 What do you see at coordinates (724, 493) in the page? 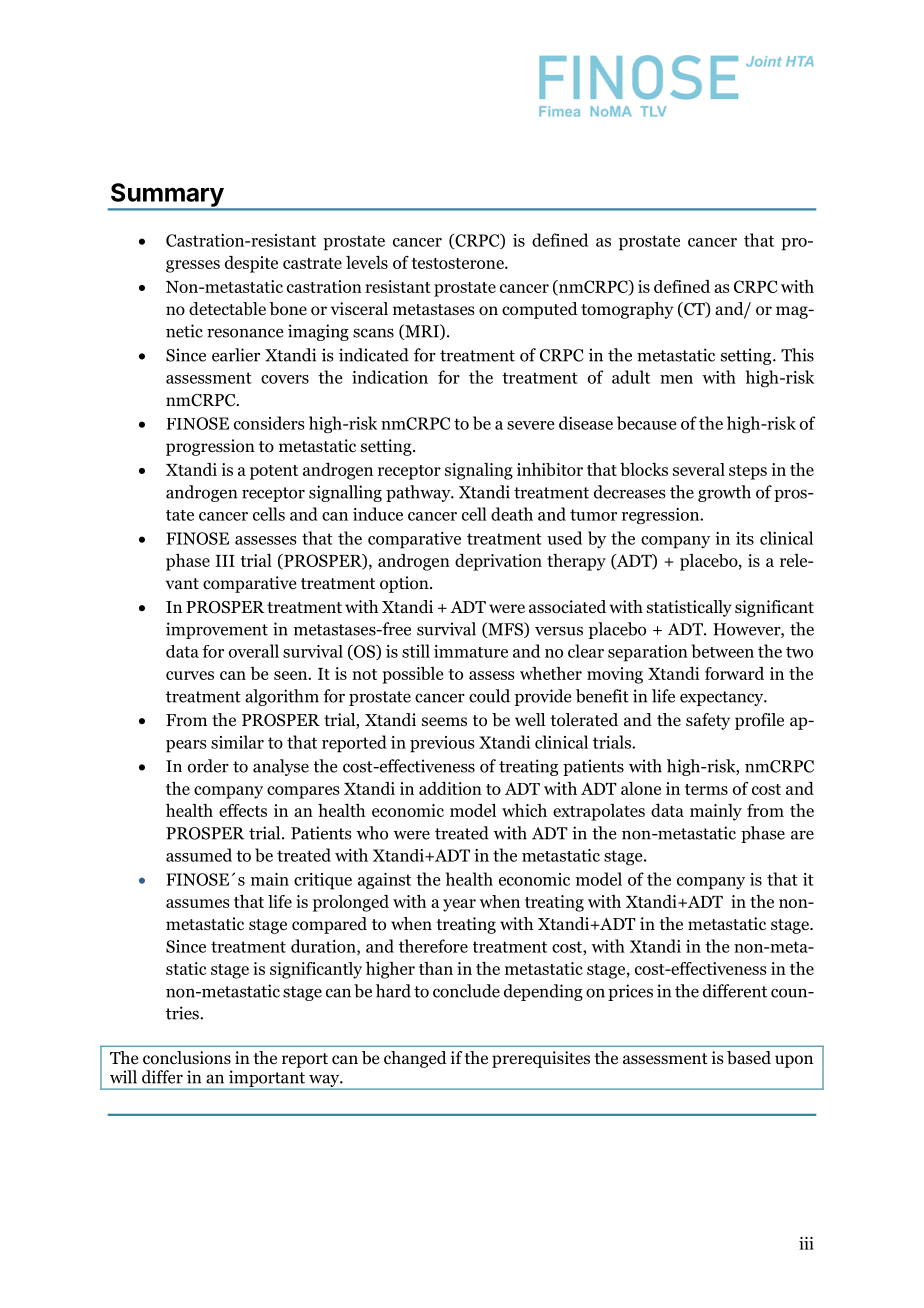
I see `growth` at bounding box center [724, 493].
